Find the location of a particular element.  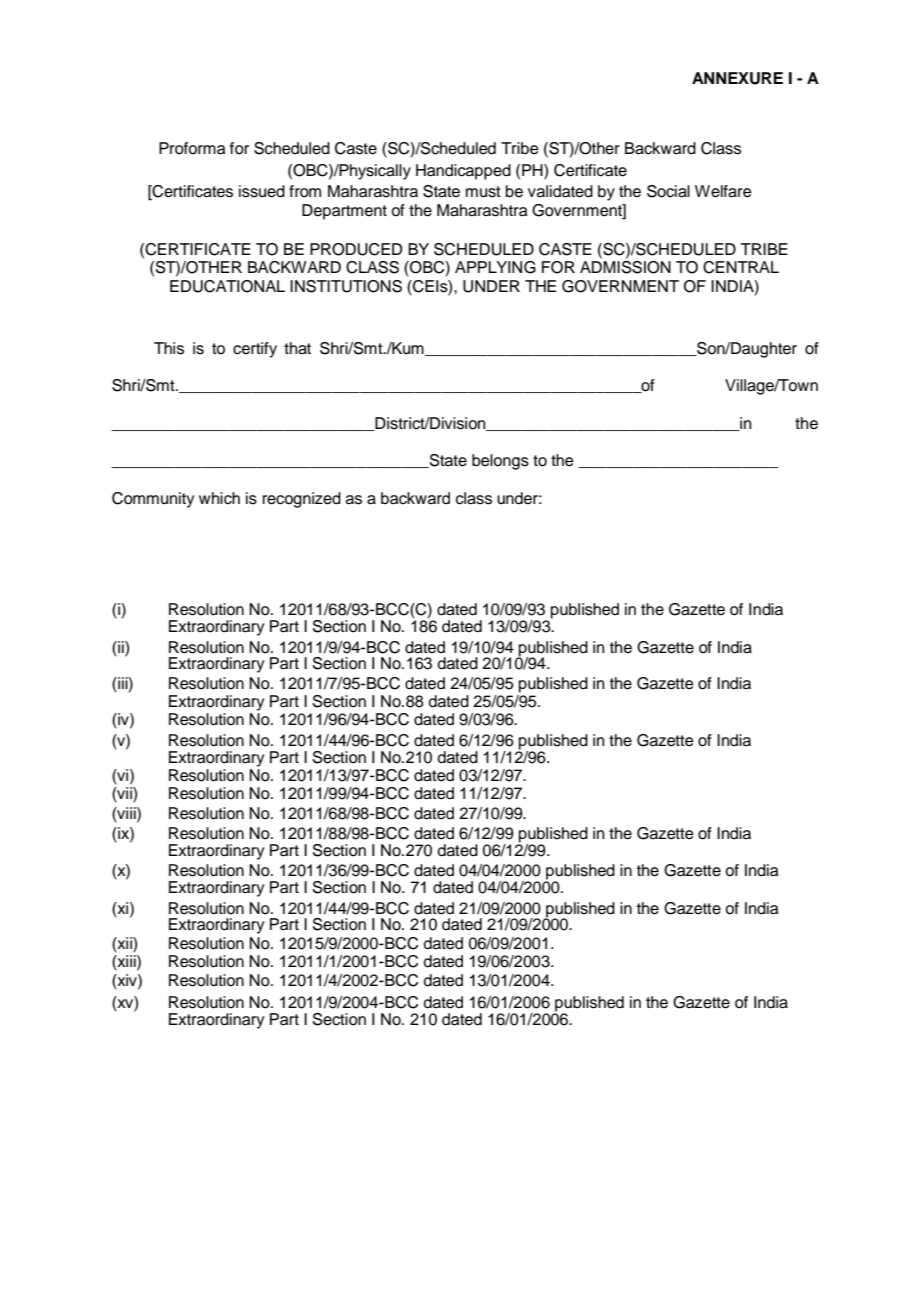

Social is located at coordinates (668, 191).
